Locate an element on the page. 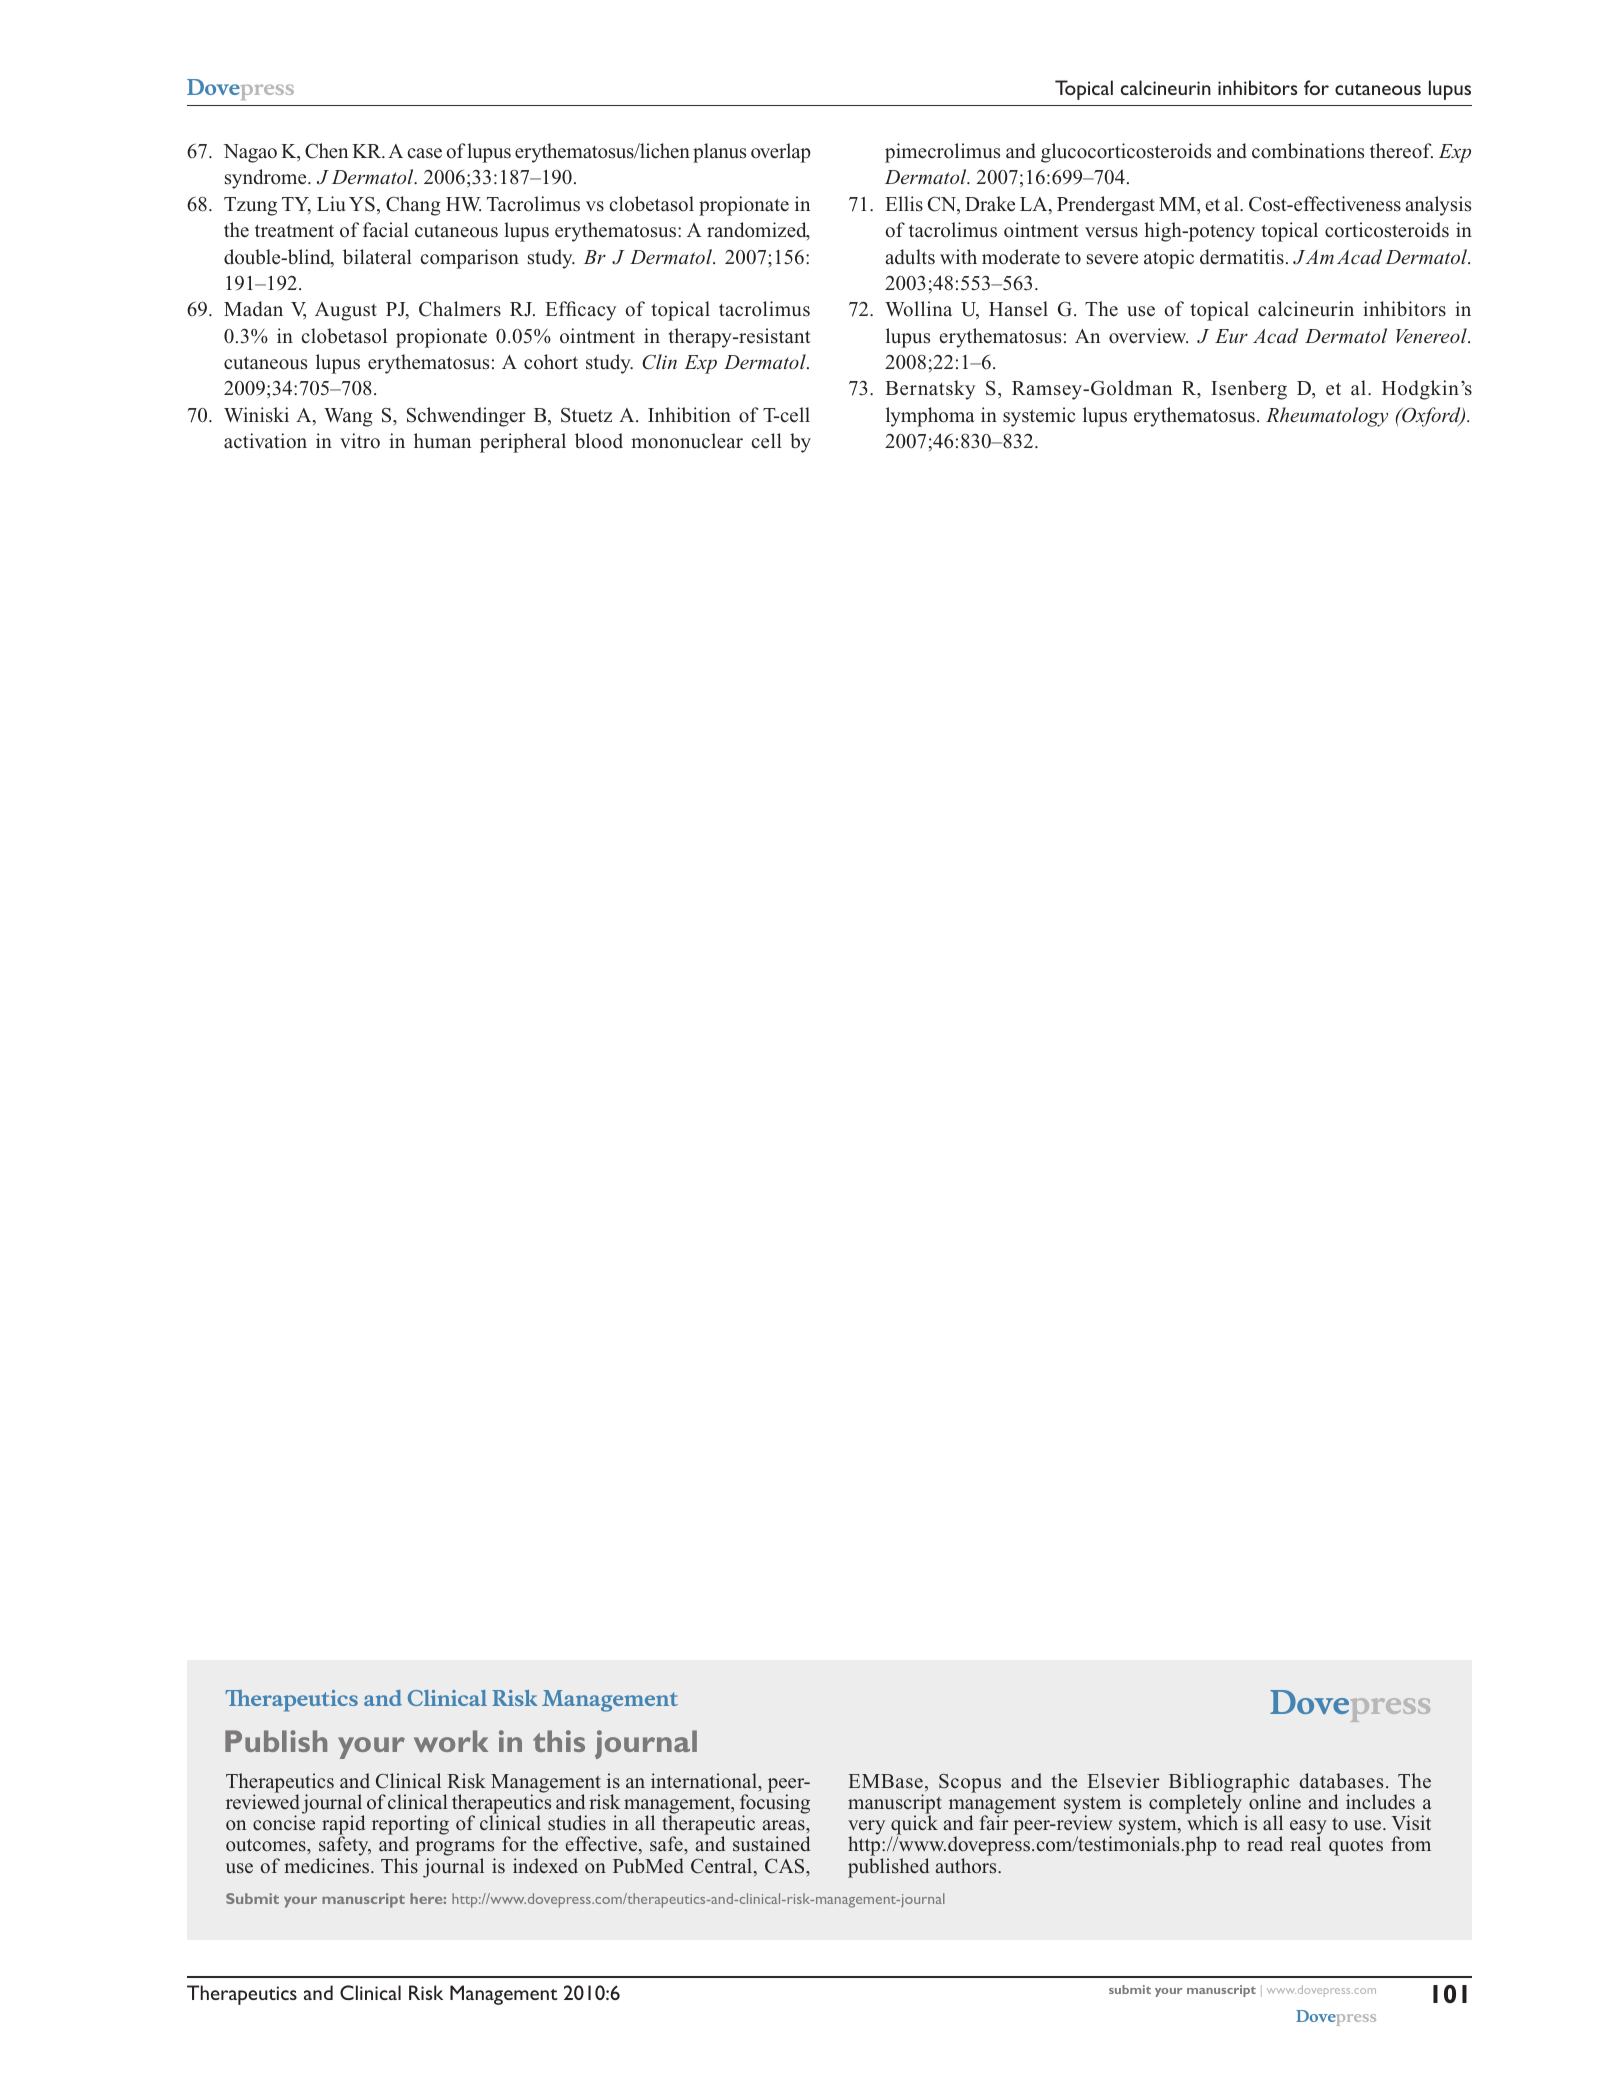 The height and width of the document is (2089, 1614). work is located at coordinates (451, 1741).
